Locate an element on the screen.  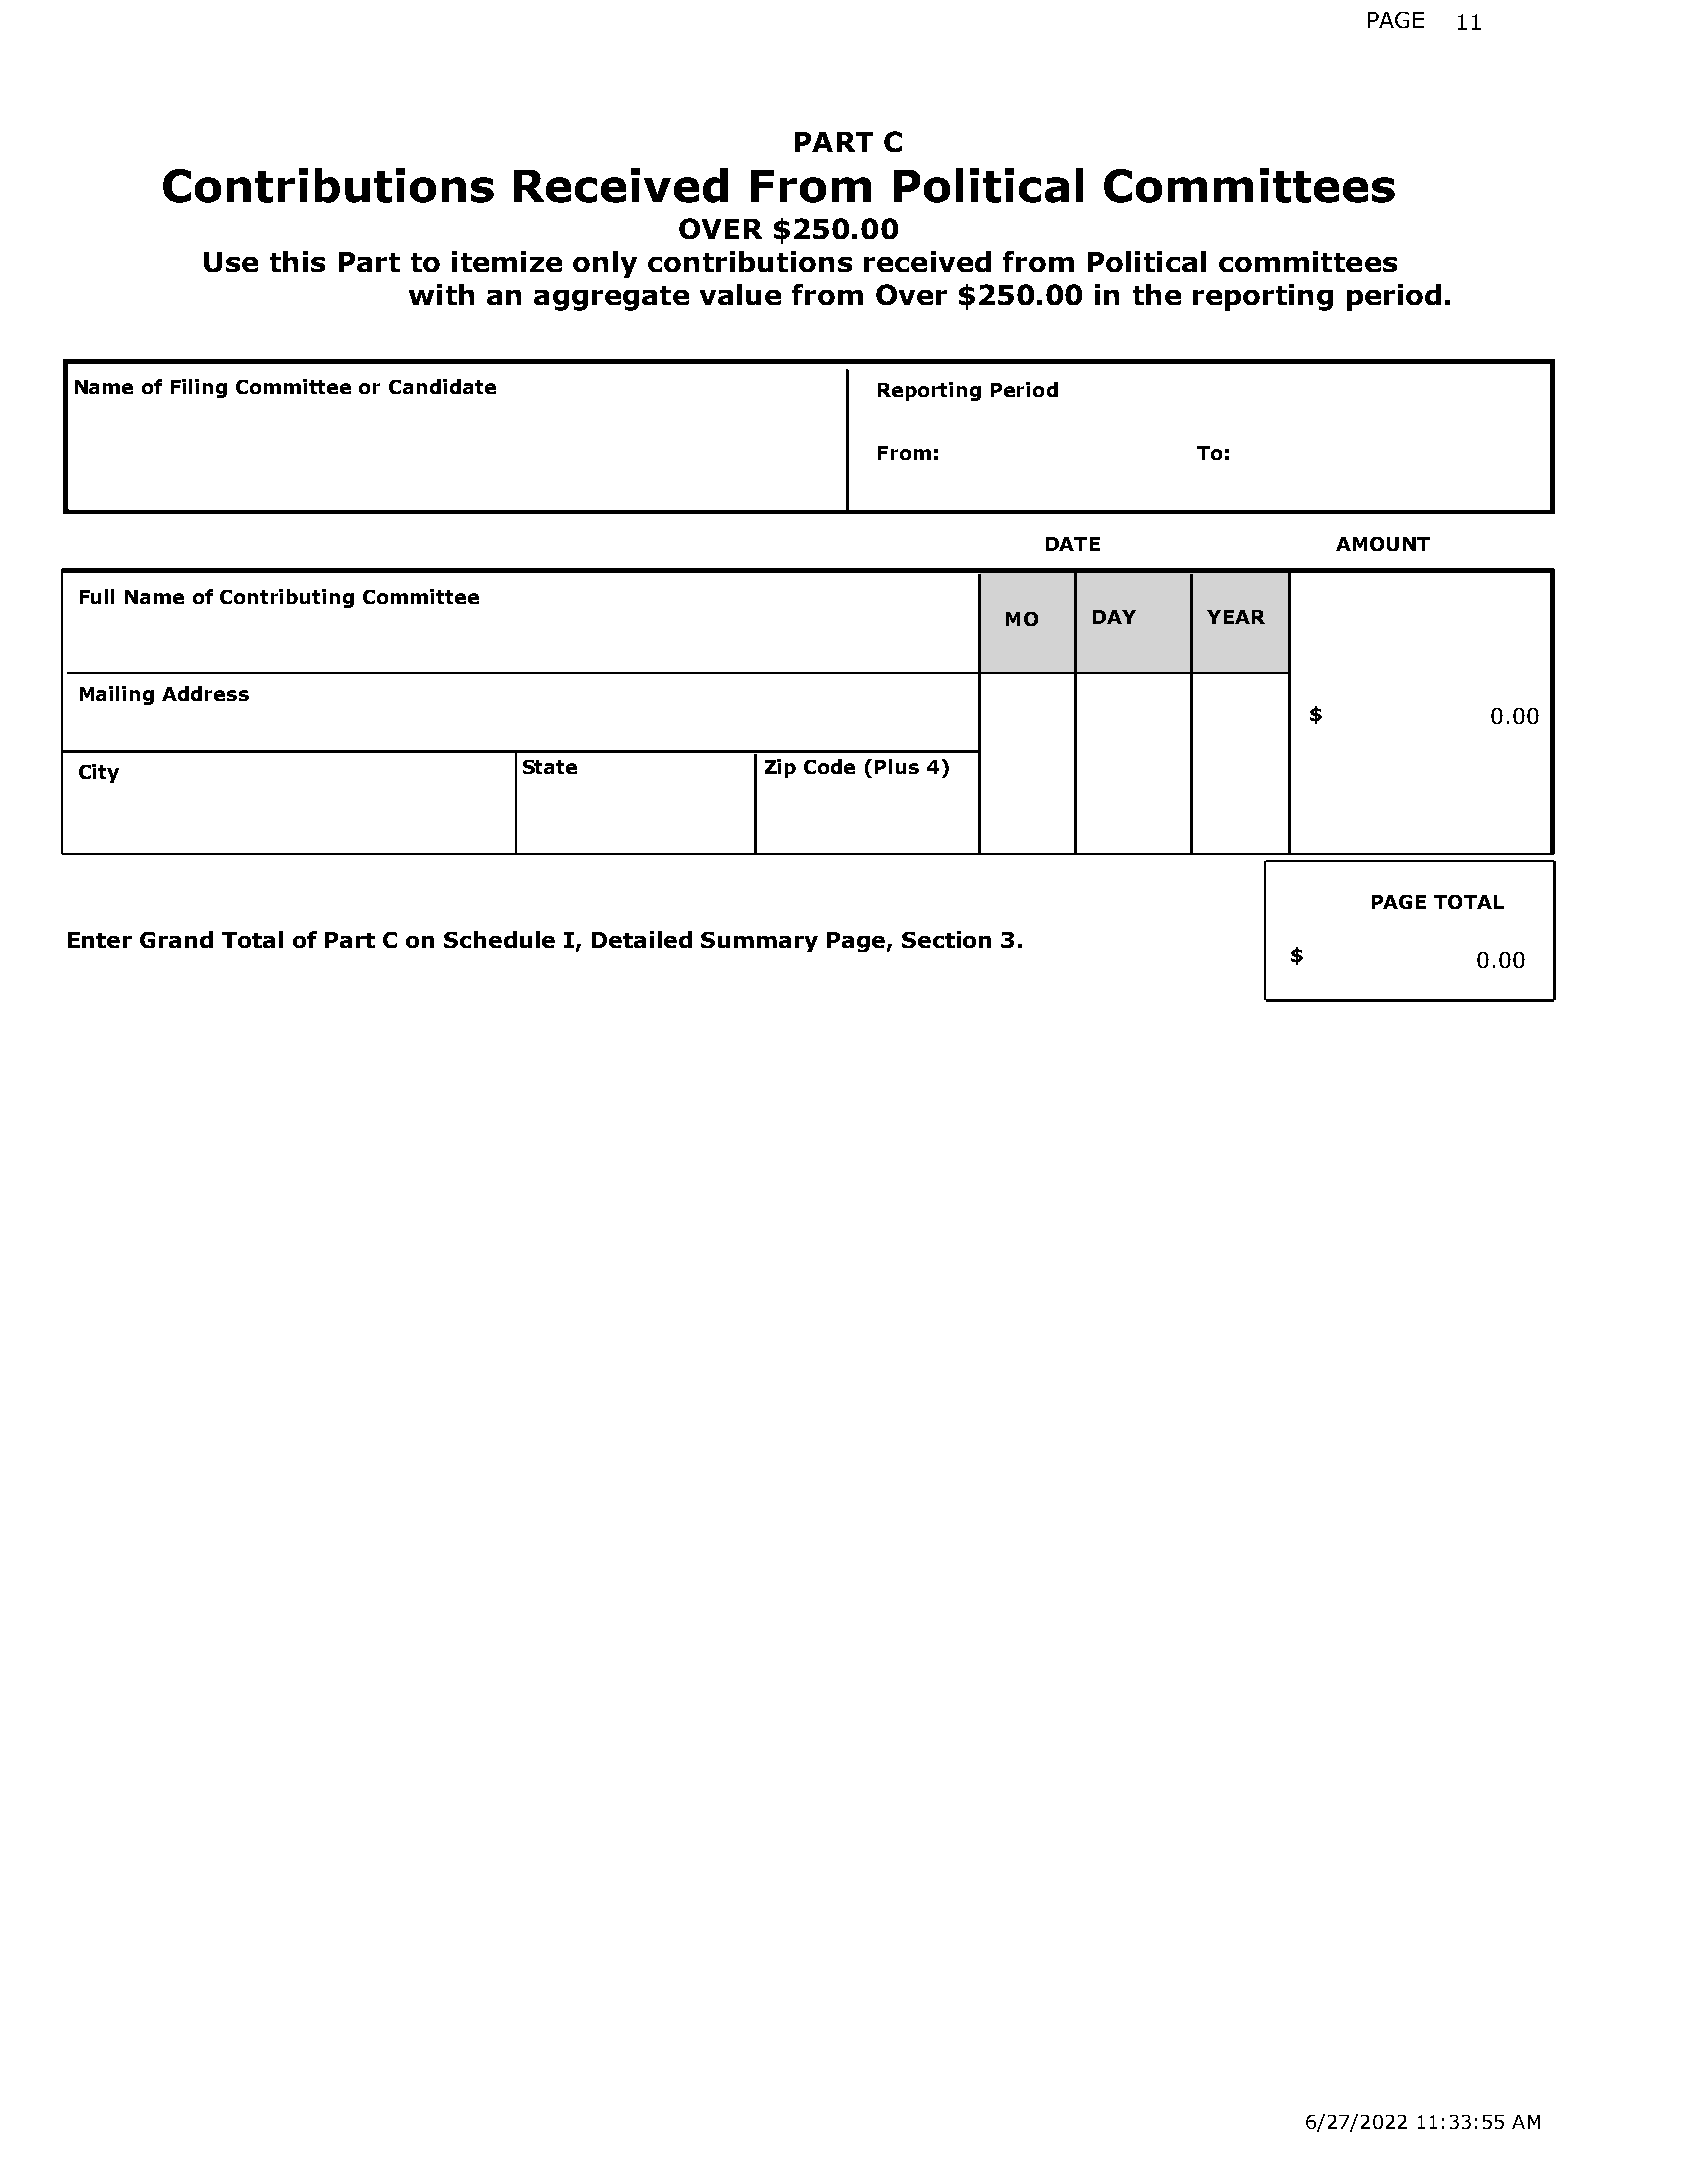
Filing is located at coordinates (199, 388).
